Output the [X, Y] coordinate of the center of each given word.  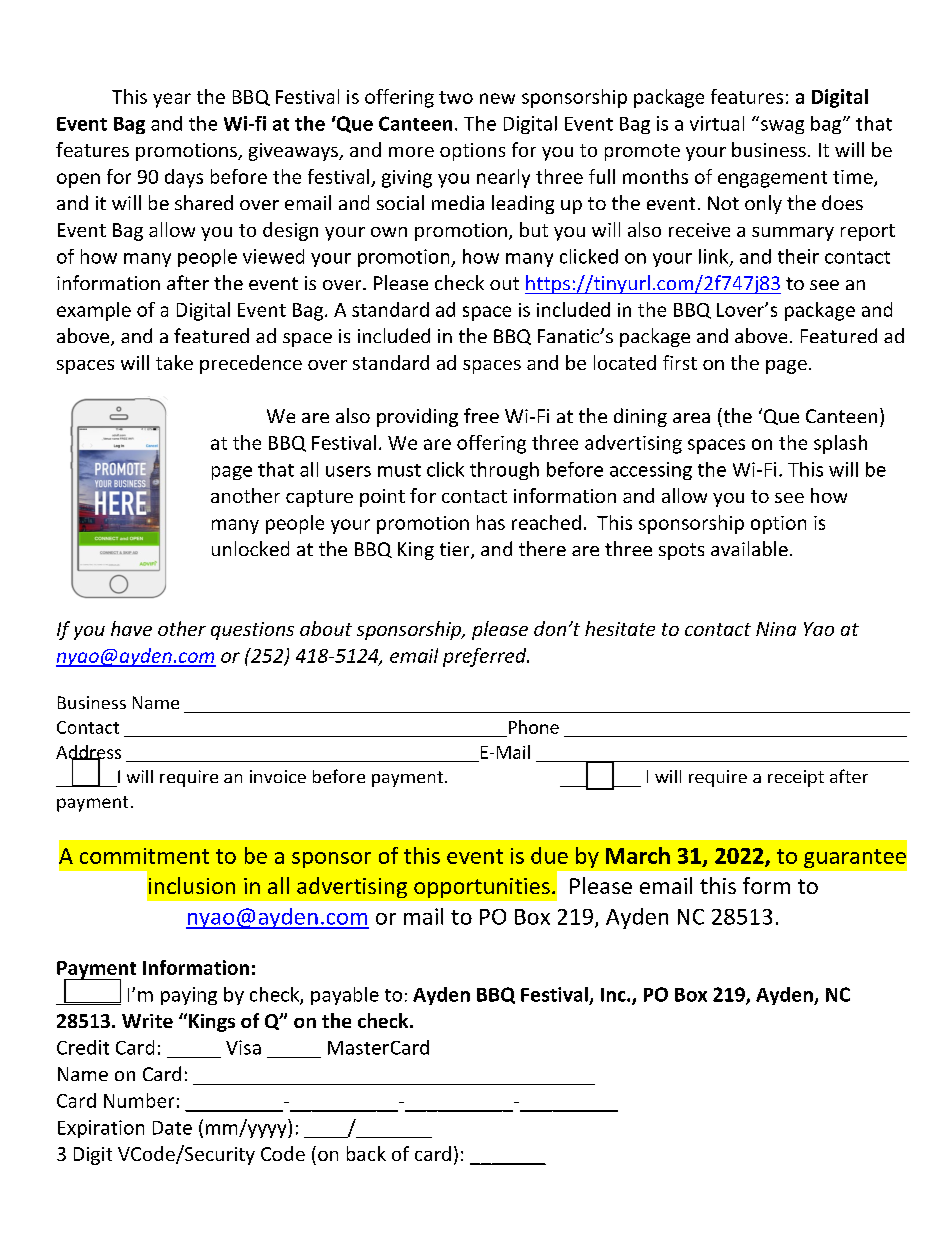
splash [840, 444]
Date [172, 1128]
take [174, 362]
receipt [796, 778]
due [549, 855]
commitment [144, 856]
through [504, 471]
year [172, 100]
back [366, 1153]
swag [782, 127]
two [456, 97]
